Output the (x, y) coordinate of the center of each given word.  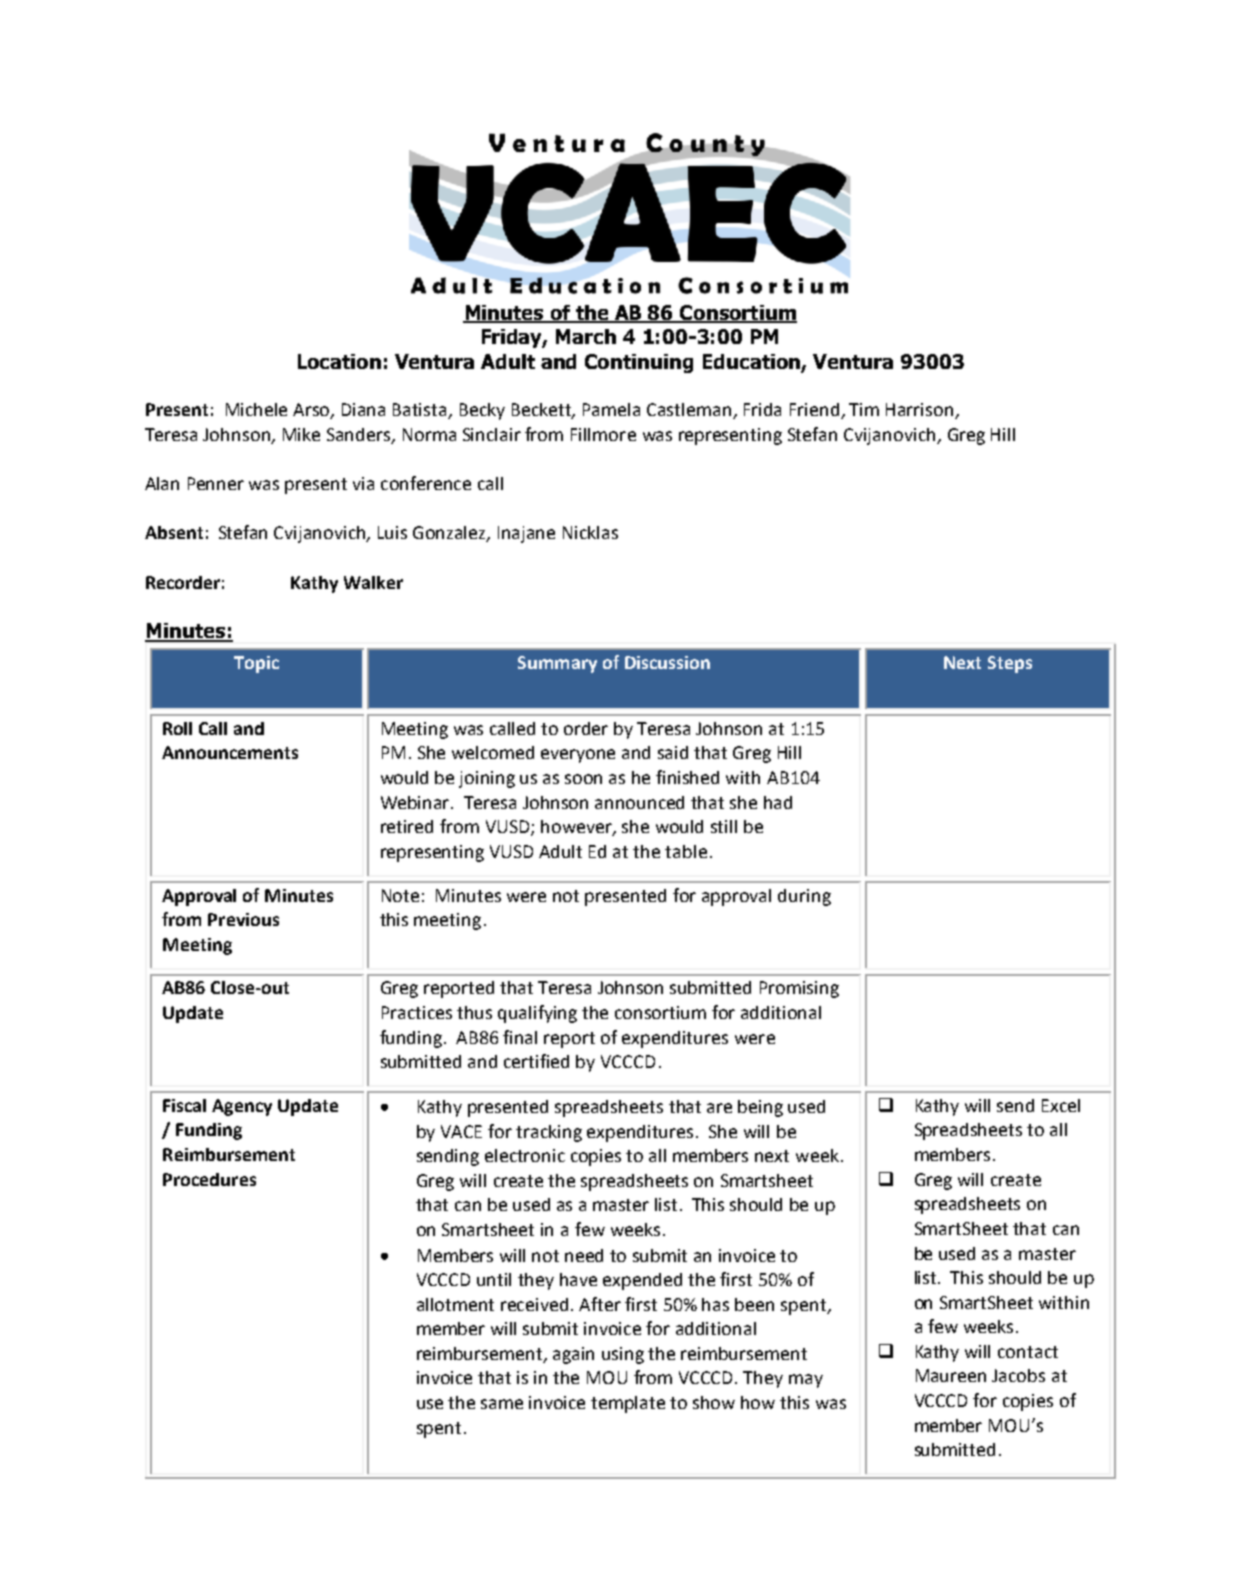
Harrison (921, 411)
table (686, 851)
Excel (1061, 1105)
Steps (1010, 664)
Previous (243, 919)
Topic (256, 664)
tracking (549, 1133)
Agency (242, 1107)
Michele (256, 409)
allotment (455, 1304)
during (804, 897)
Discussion (667, 662)
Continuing (639, 363)
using (623, 1355)
